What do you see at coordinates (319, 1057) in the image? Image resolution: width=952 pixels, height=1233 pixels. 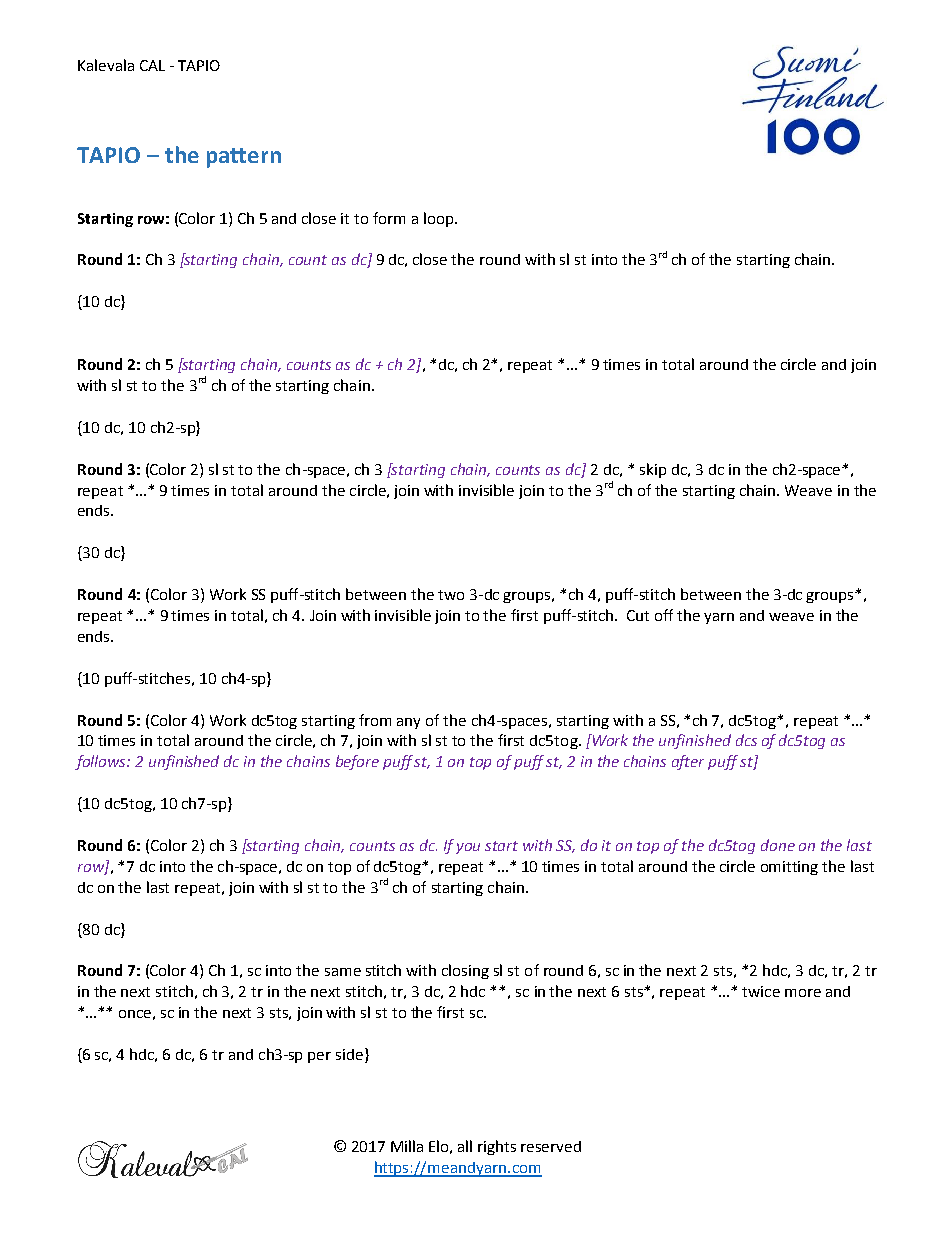 I see `per` at bounding box center [319, 1057].
